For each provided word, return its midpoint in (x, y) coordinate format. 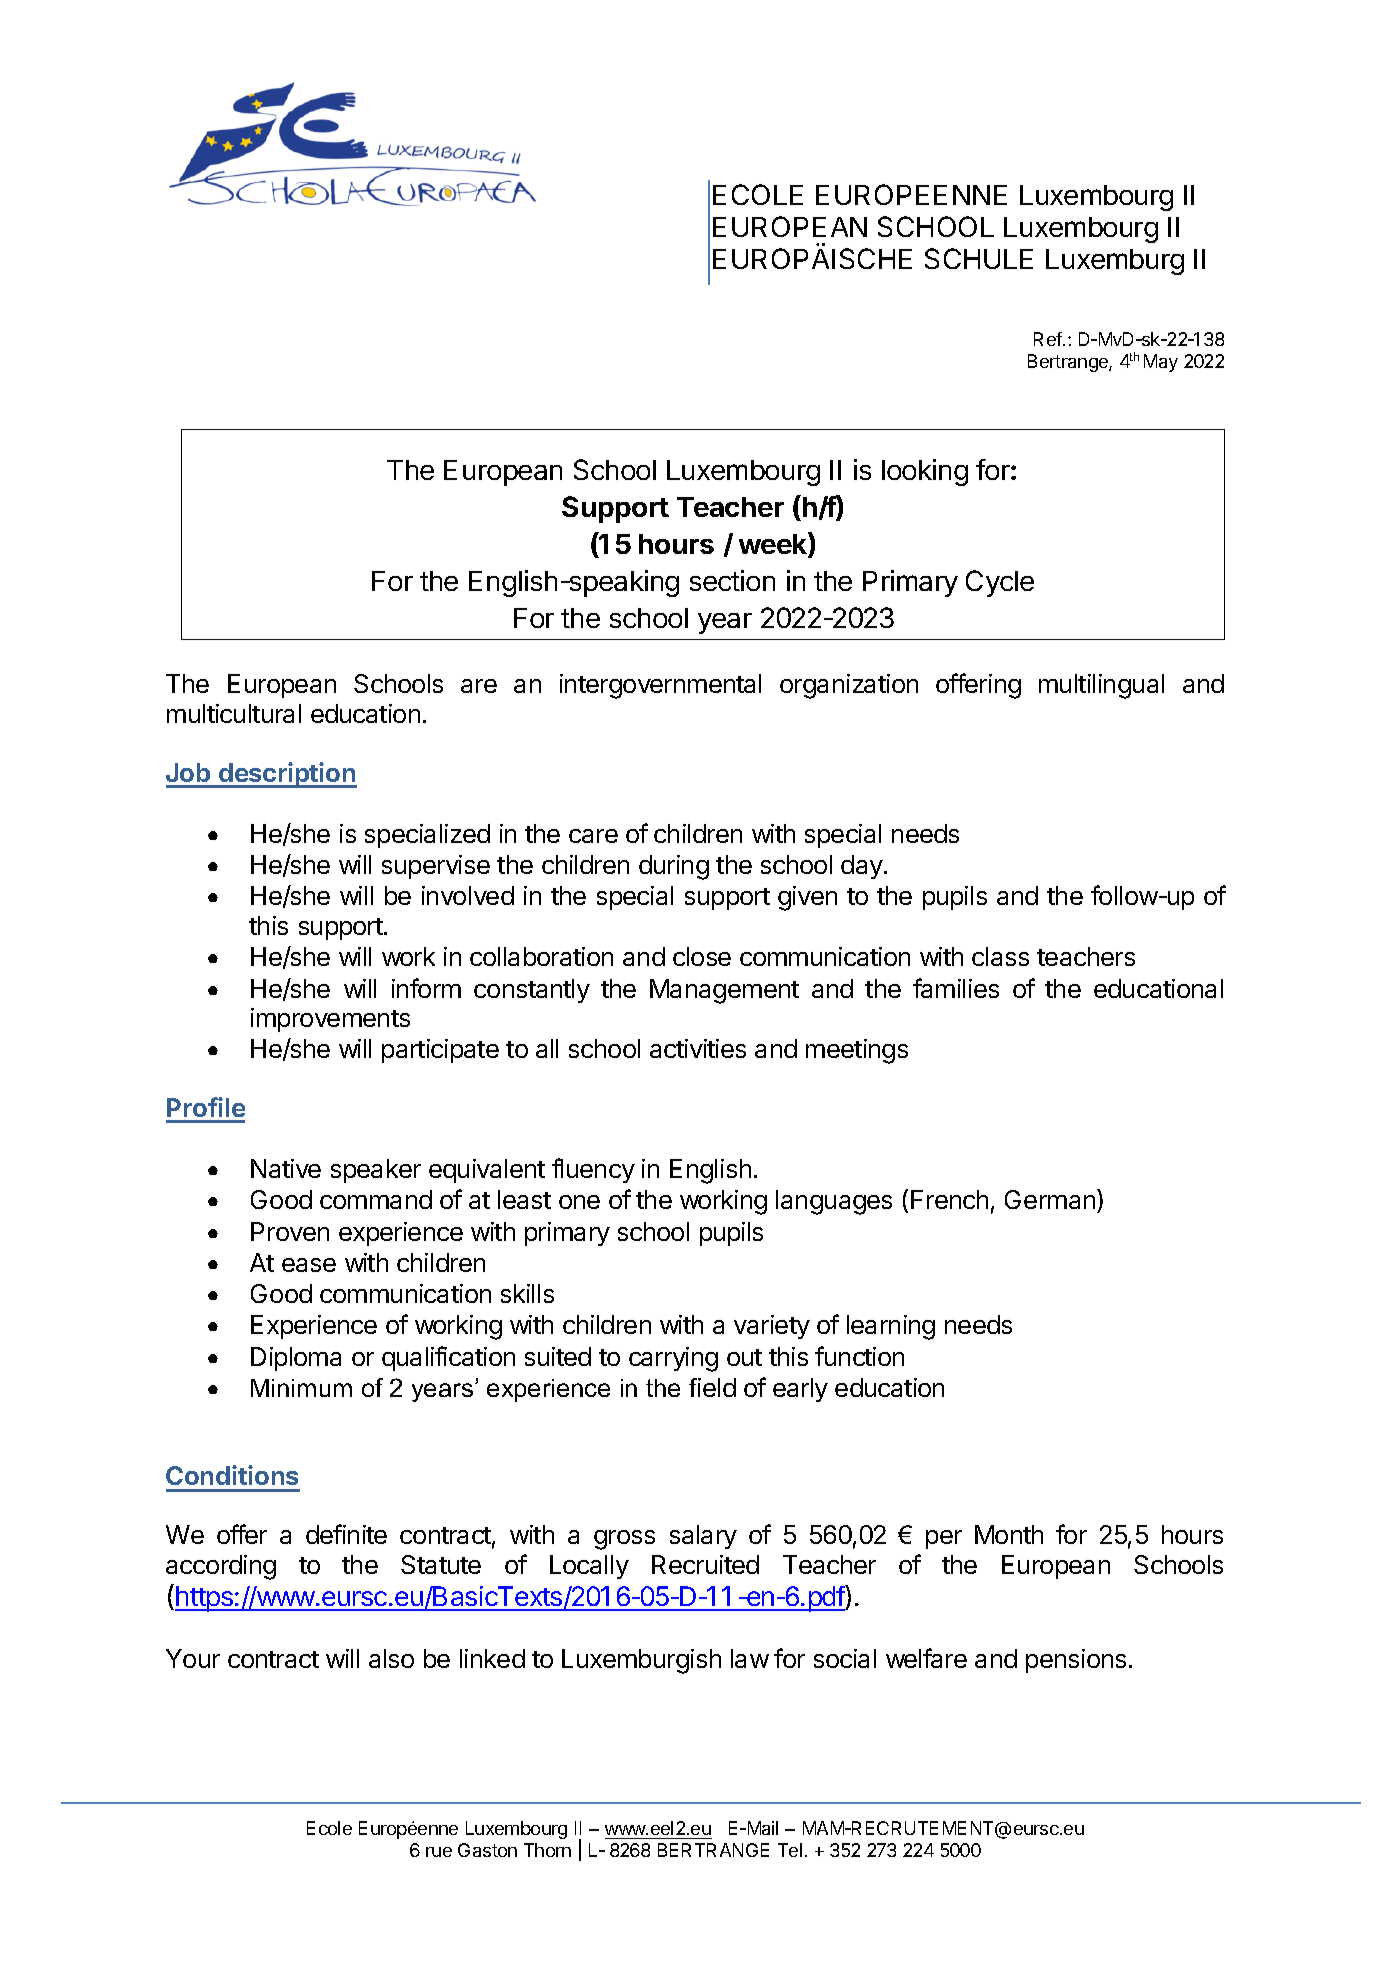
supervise (436, 867)
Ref (1049, 339)
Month (1009, 1534)
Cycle (1000, 583)
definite (346, 1534)
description (287, 775)
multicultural (234, 713)
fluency (593, 1170)
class (1000, 956)
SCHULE (979, 258)
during (674, 867)
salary (703, 1537)
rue (439, 1852)
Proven (290, 1231)
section (732, 580)
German (1050, 1199)
